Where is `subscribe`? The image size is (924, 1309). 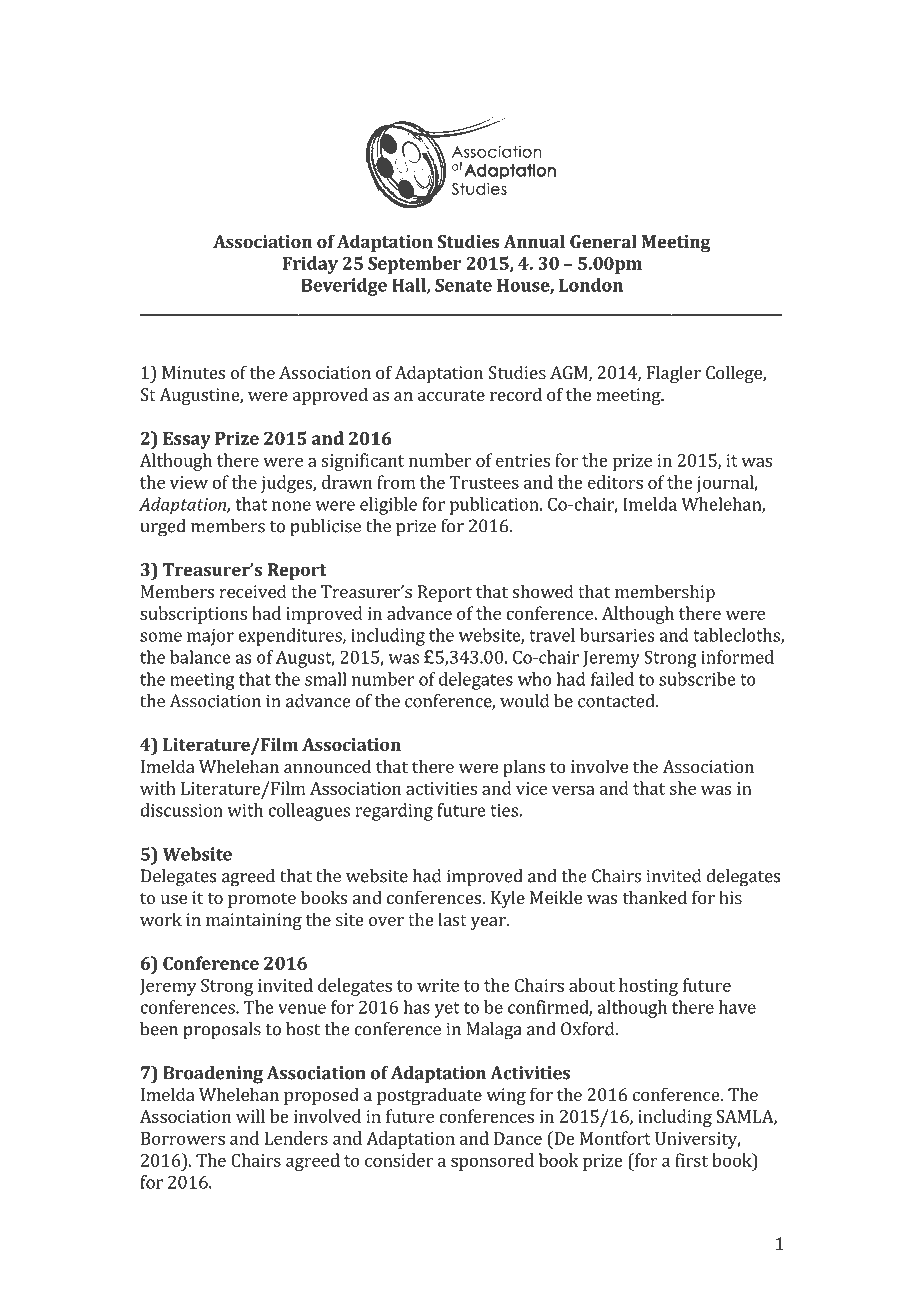 subscribe is located at coordinates (697, 679).
